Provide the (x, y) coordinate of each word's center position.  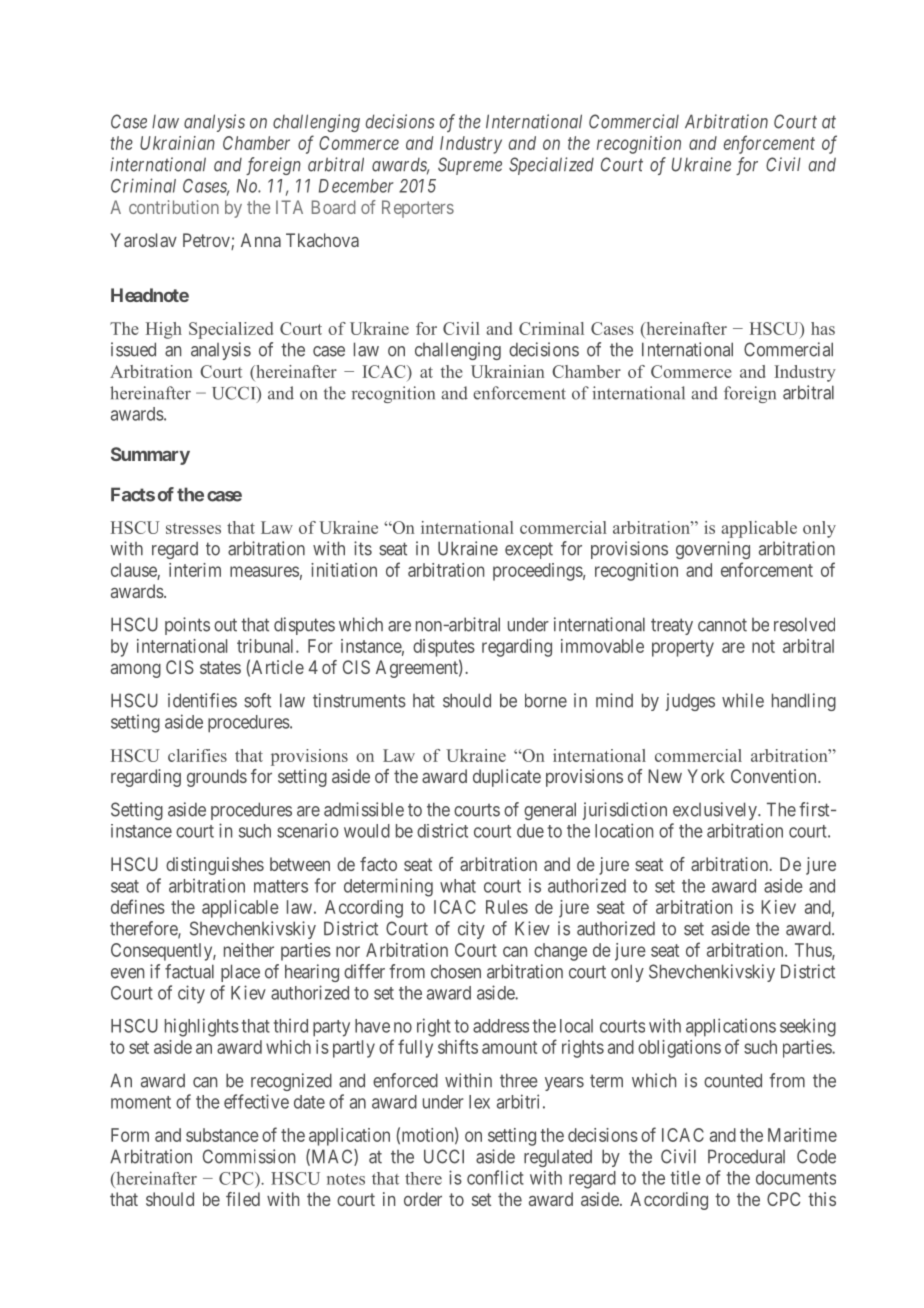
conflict (495, 1177)
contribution (174, 207)
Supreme (470, 166)
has (823, 328)
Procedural (746, 1156)
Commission (249, 1156)
